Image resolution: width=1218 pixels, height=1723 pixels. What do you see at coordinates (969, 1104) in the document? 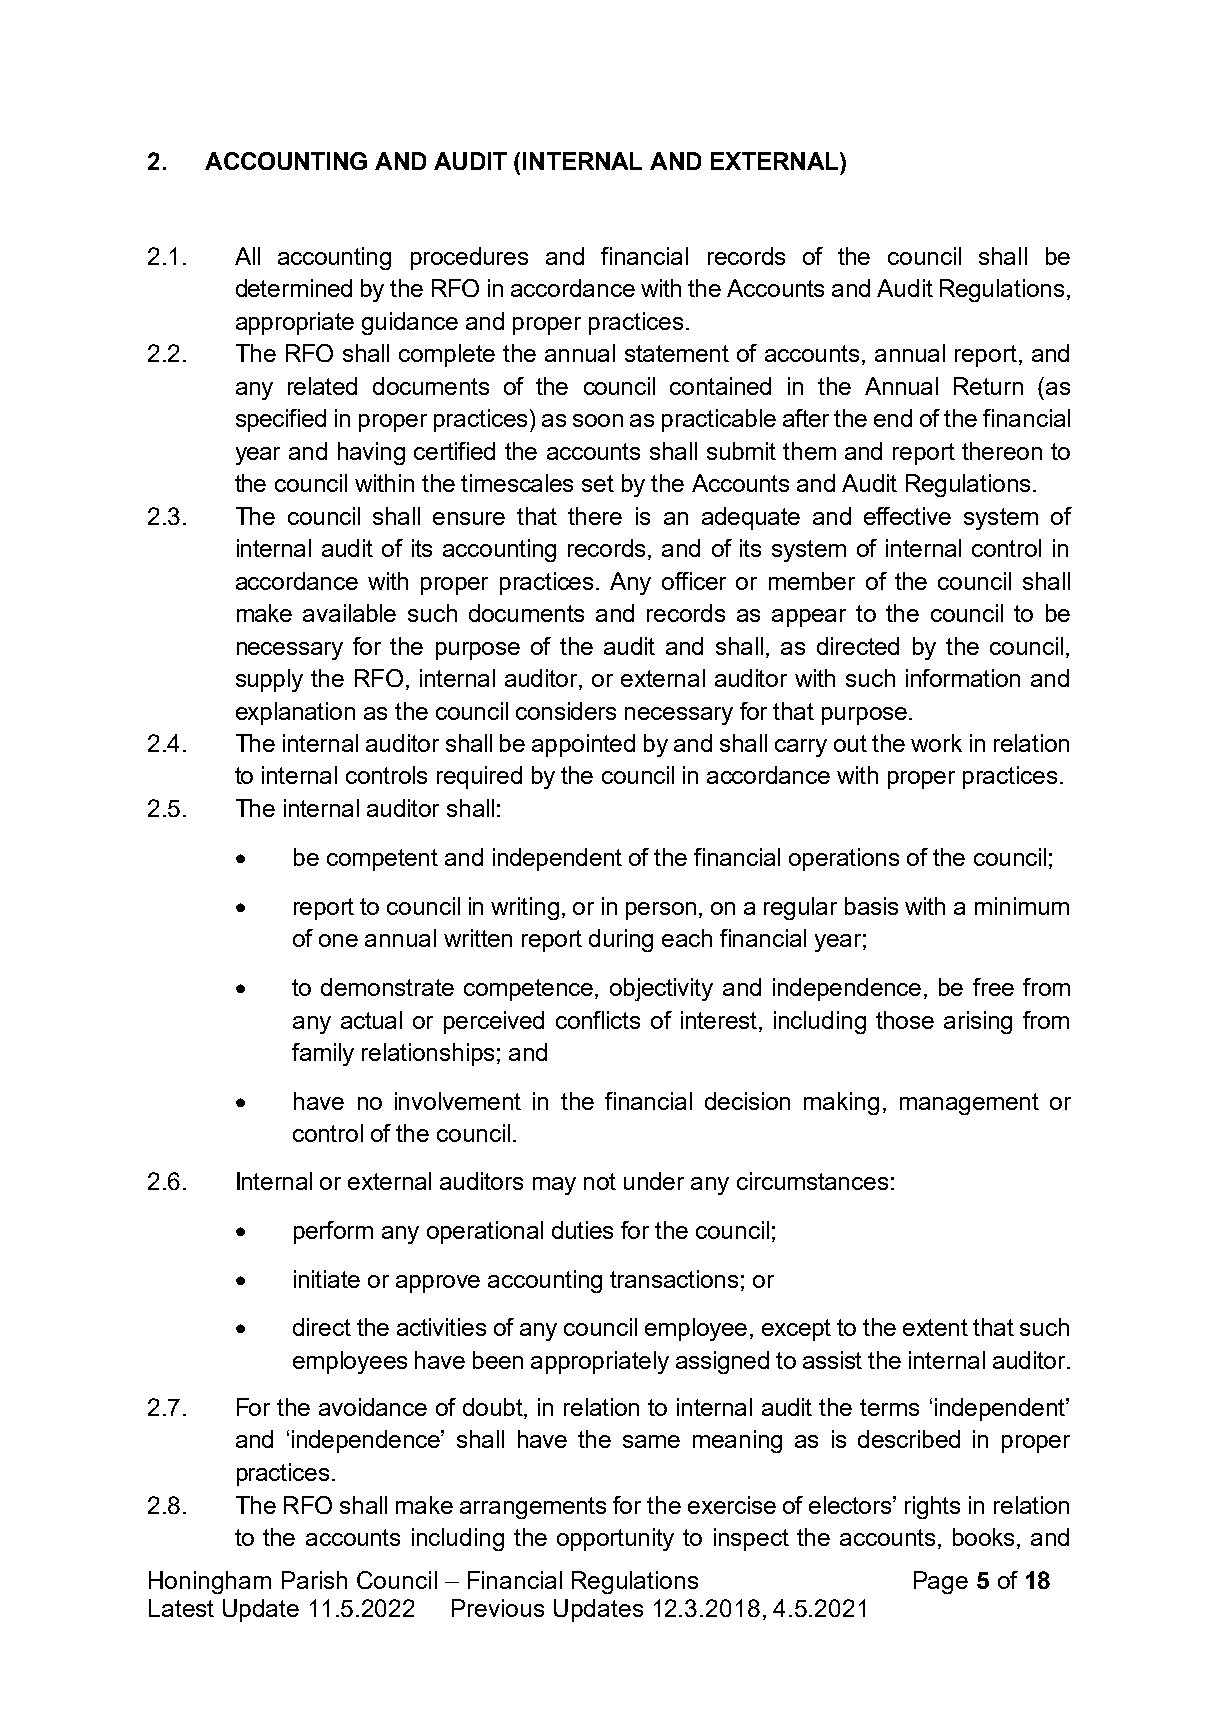
I see `management` at bounding box center [969, 1104].
